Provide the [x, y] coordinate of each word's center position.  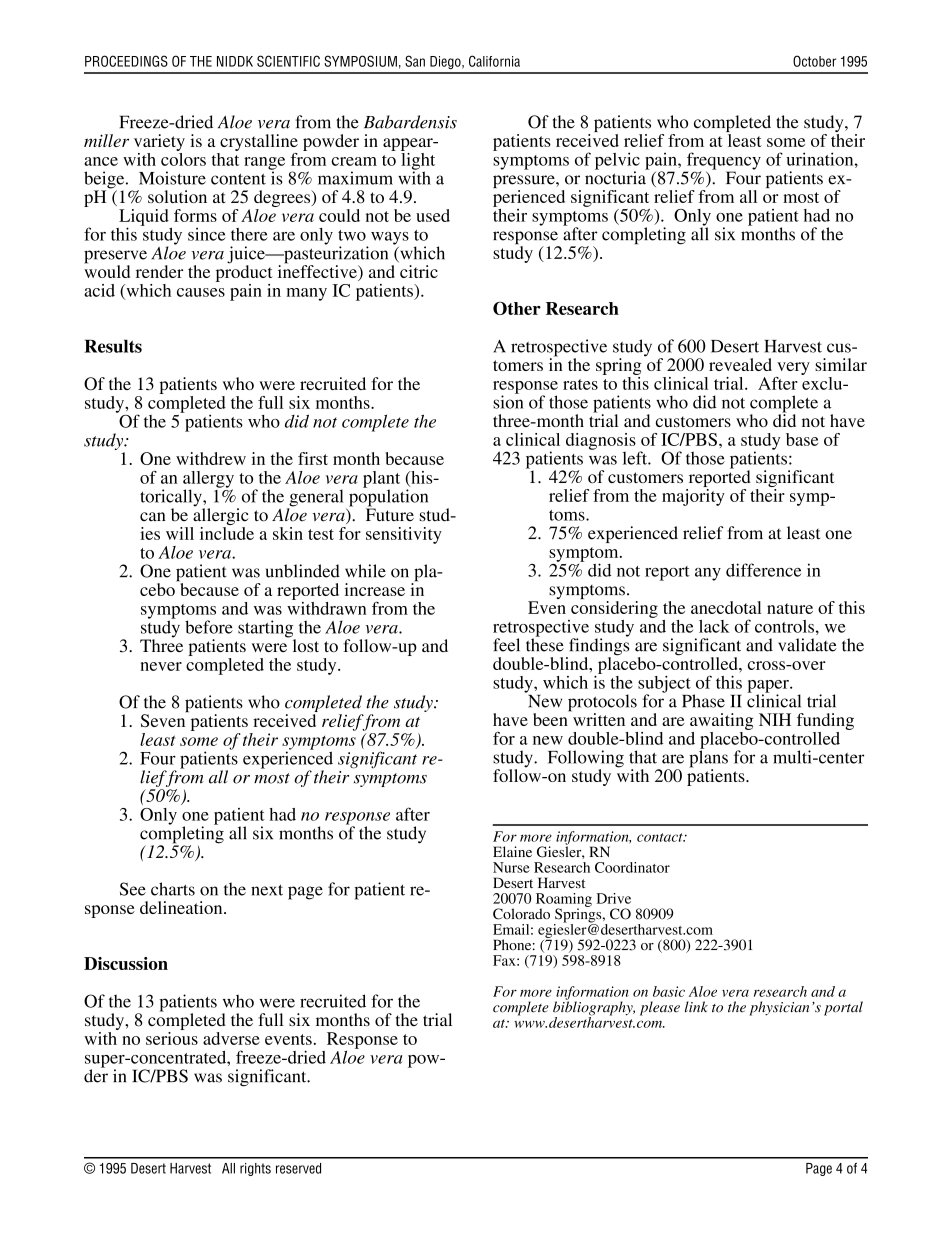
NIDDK [235, 61]
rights [255, 1169]
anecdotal [726, 607]
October [814, 61]
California [494, 61]
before [209, 627]
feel [506, 645]
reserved [298, 1168]
